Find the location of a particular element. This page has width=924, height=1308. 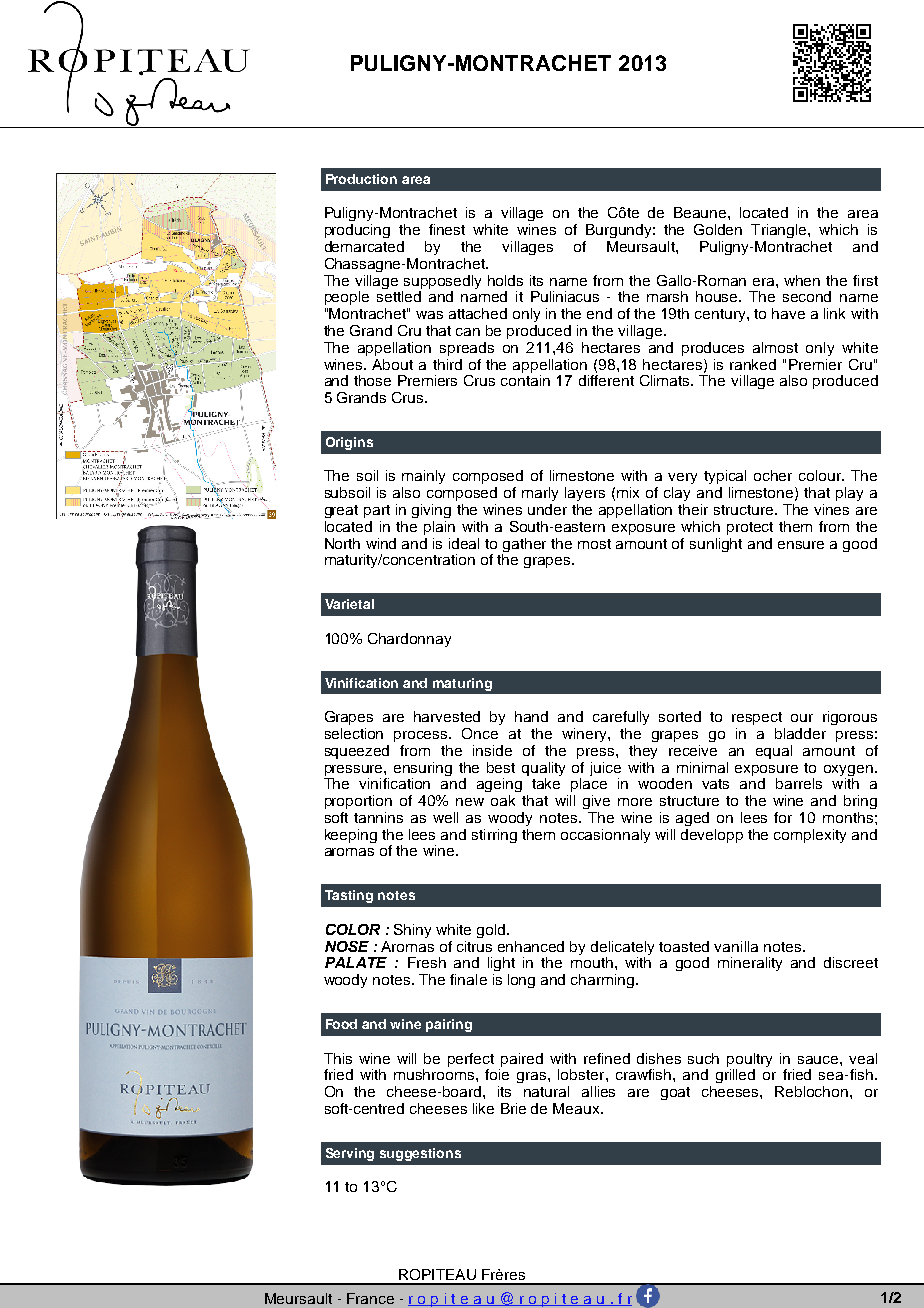

bladder is located at coordinates (800, 733).
